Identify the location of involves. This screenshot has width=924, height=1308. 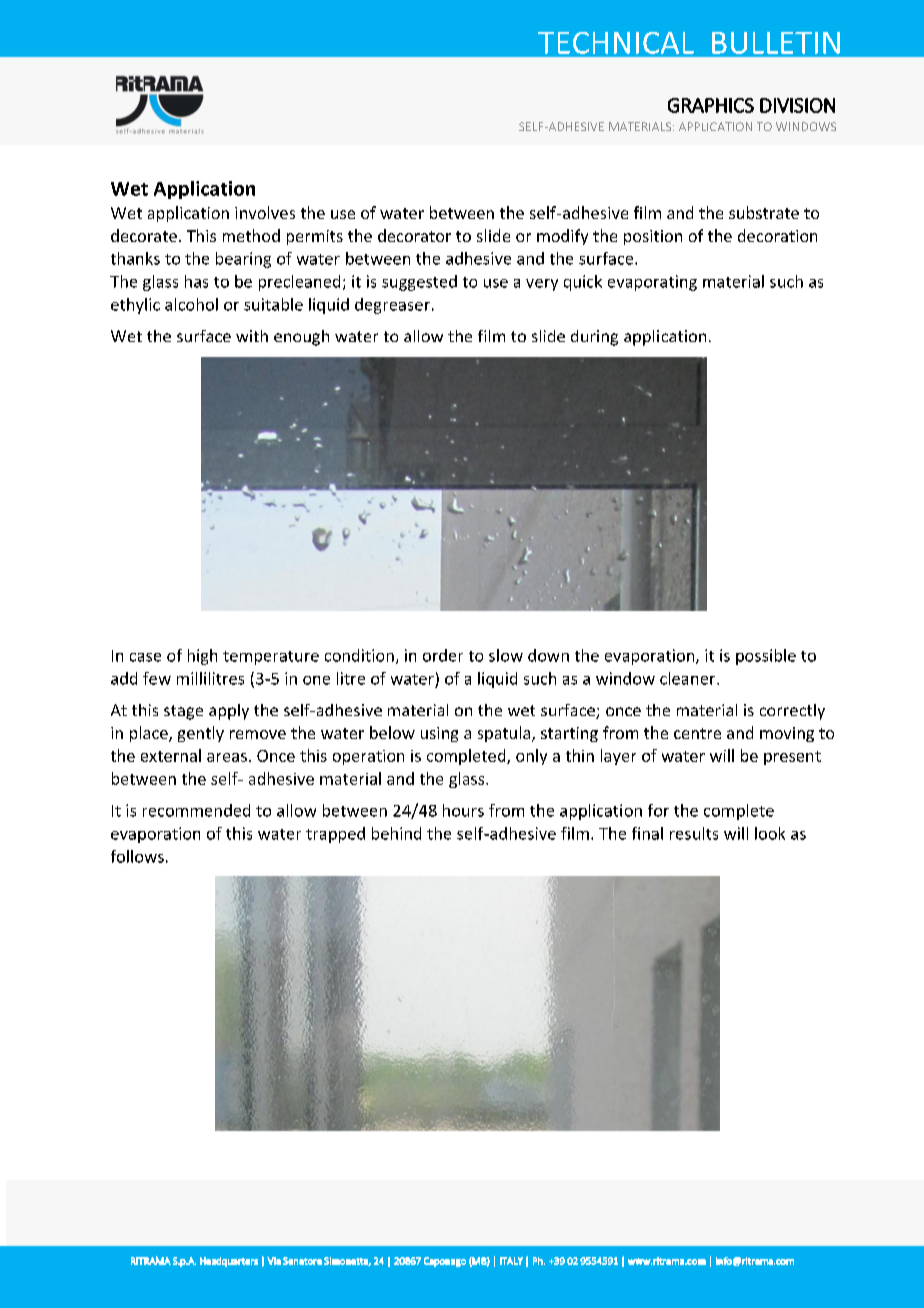
(265, 212).
